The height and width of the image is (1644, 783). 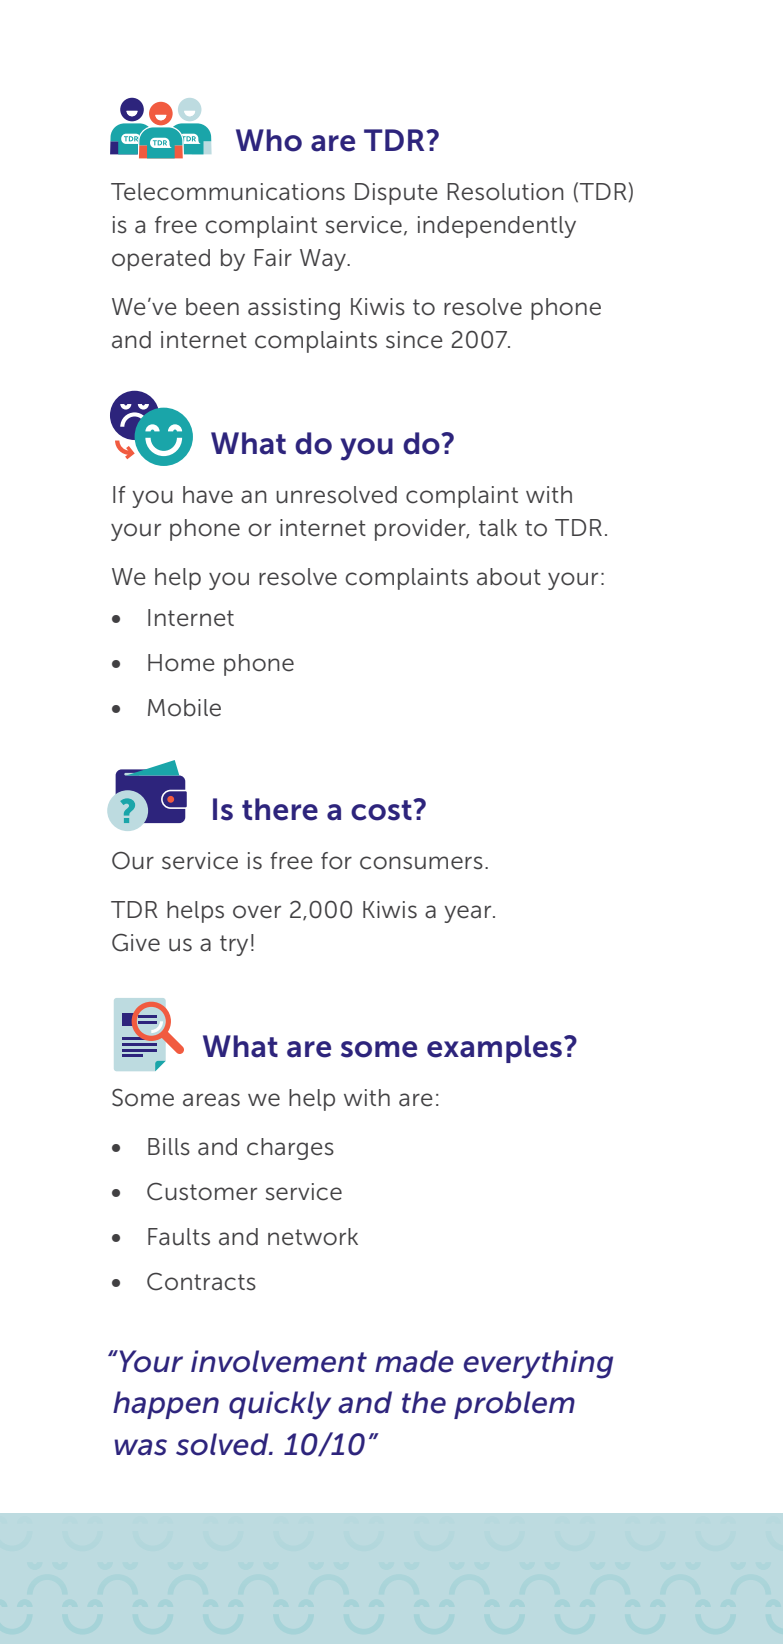 What do you see at coordinates (228, 192) in the image?
I see `Telecommunications` at bounding box center [228, 192].
